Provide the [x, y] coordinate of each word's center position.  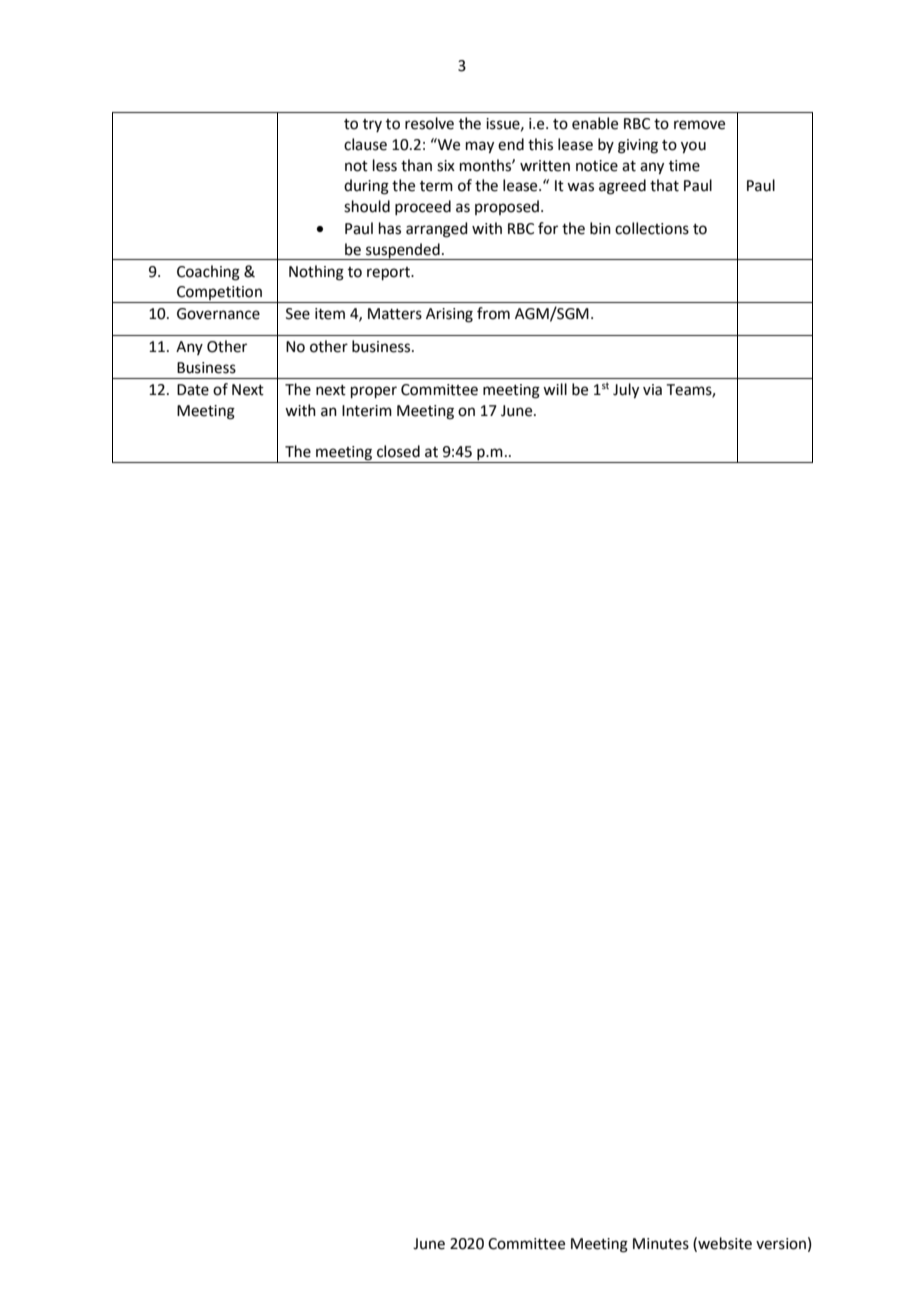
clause [365, 144]
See [298, 314]
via [652, 390]
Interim [367, 411]
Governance [218, 314]
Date [193, 390]
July [626, 391]
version [781, 1244]
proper [374, 392]
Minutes [661, 1244]
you [693, 147]
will [555, 389]
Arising [449, 315]
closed [398, 451]
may [480, 147]
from [493, 313]
